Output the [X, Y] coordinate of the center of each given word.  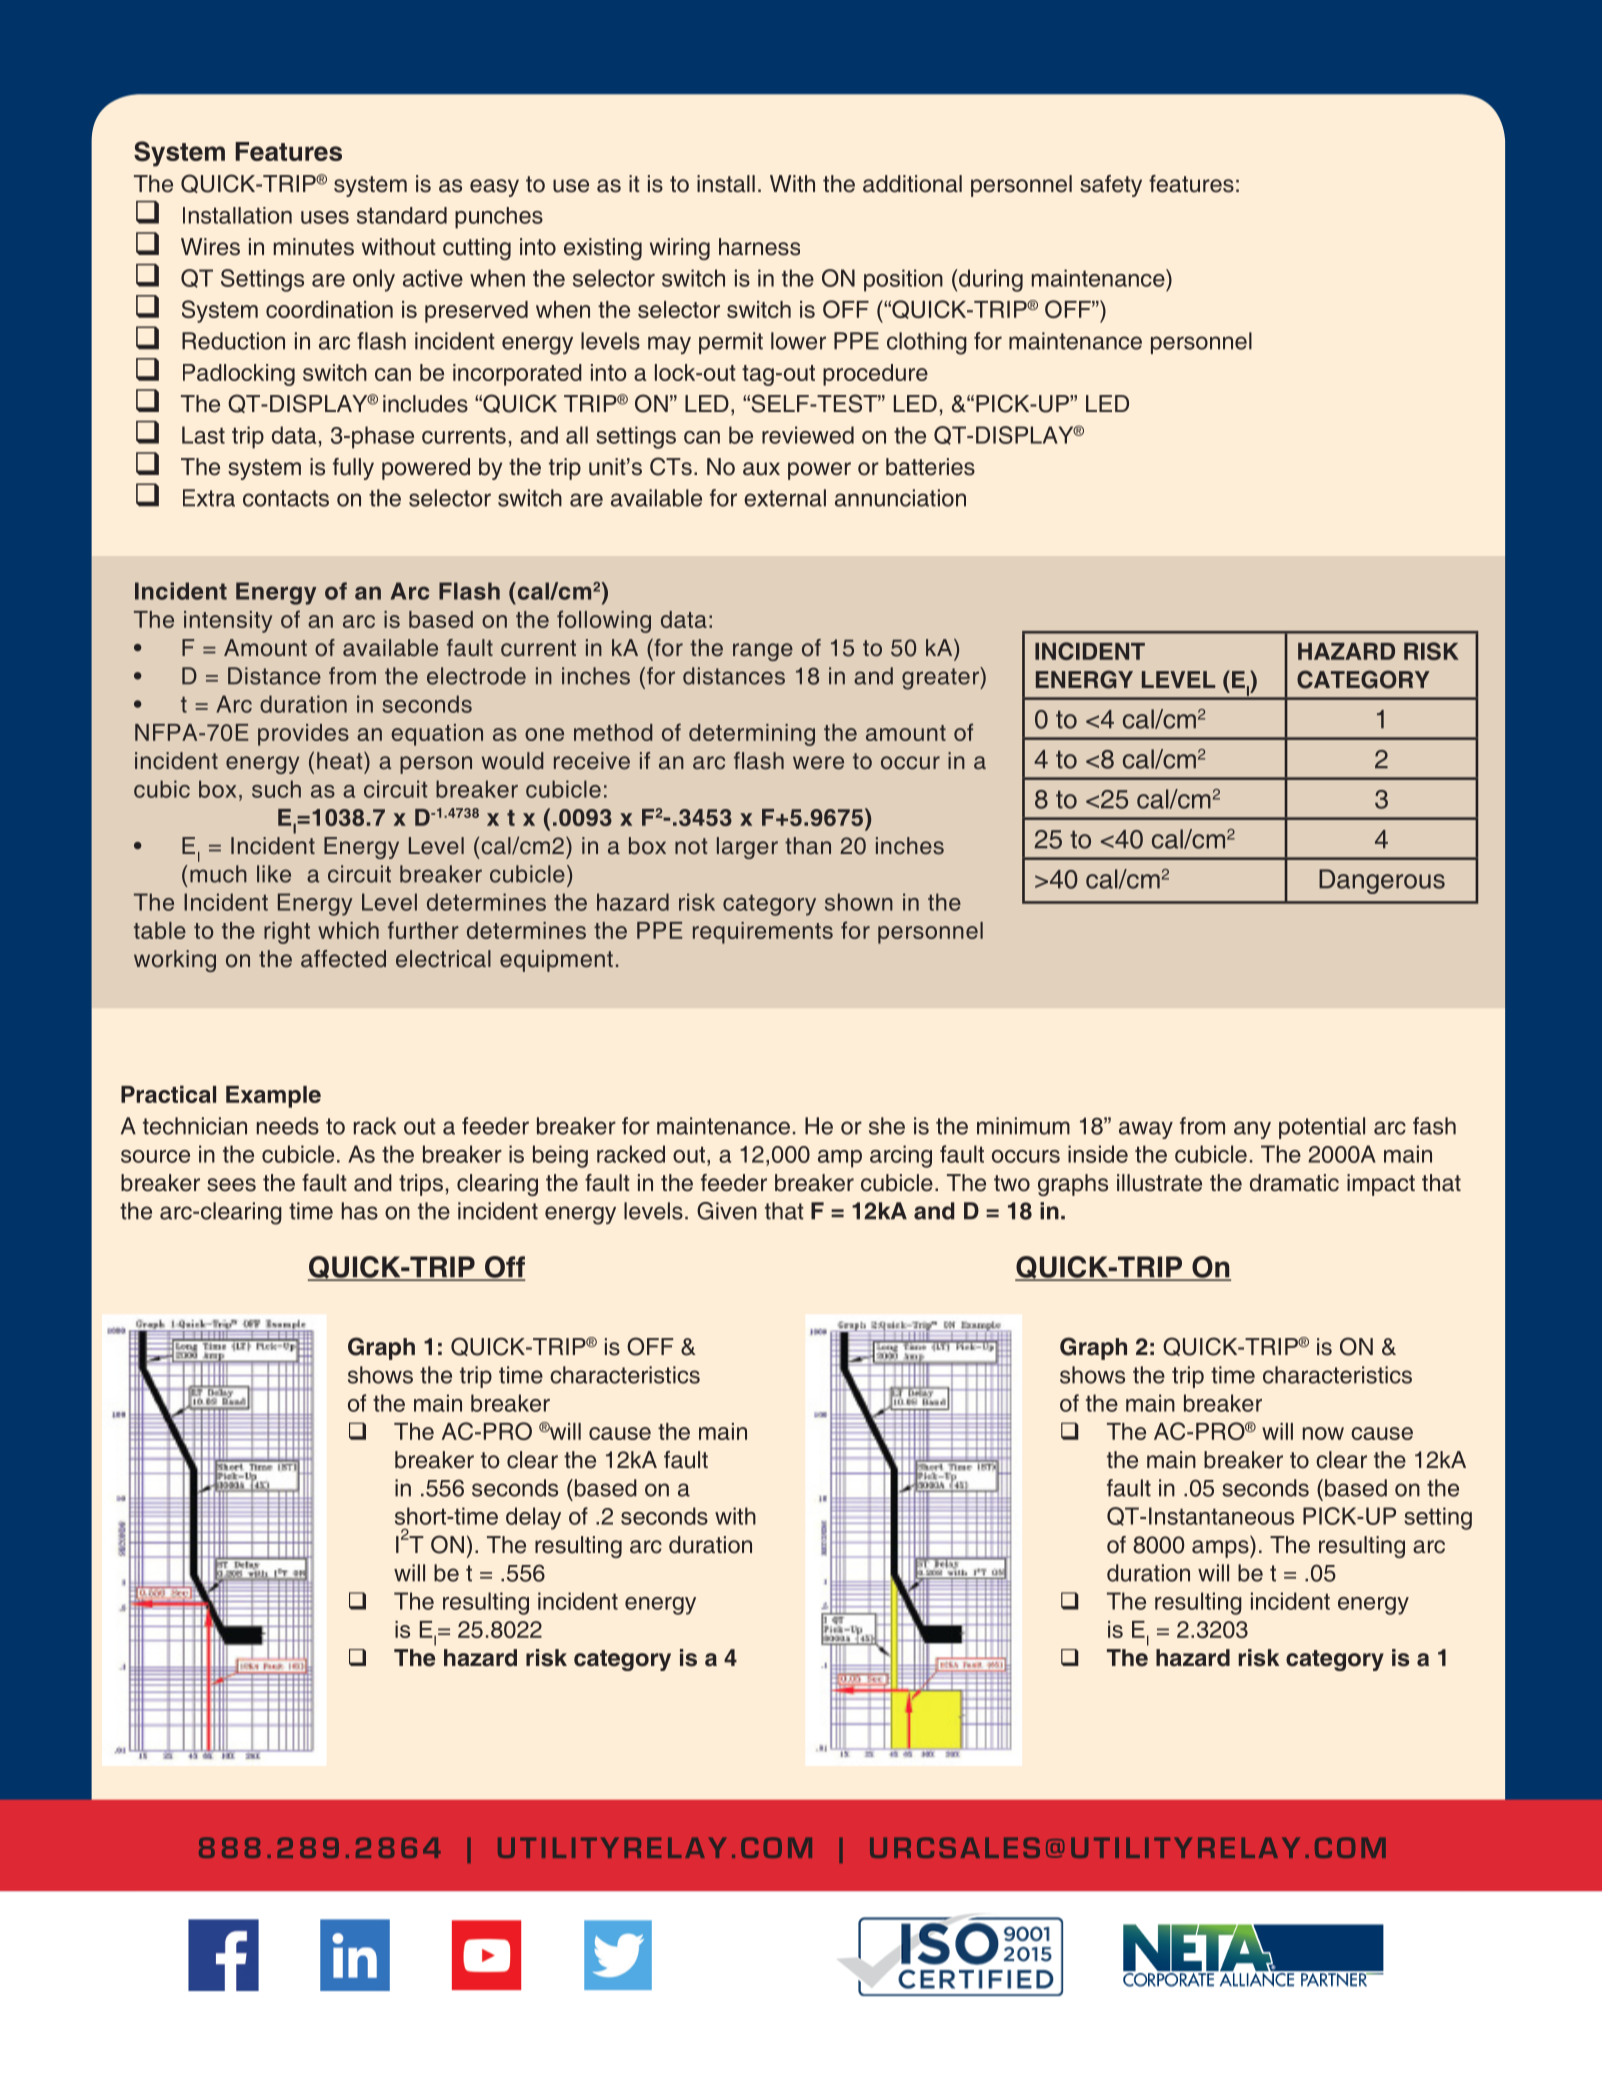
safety [1111, 186]
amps [1221, 1549]
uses [325, 217]
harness [759, 247]
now [1323, 1433]
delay [533, 1518]
